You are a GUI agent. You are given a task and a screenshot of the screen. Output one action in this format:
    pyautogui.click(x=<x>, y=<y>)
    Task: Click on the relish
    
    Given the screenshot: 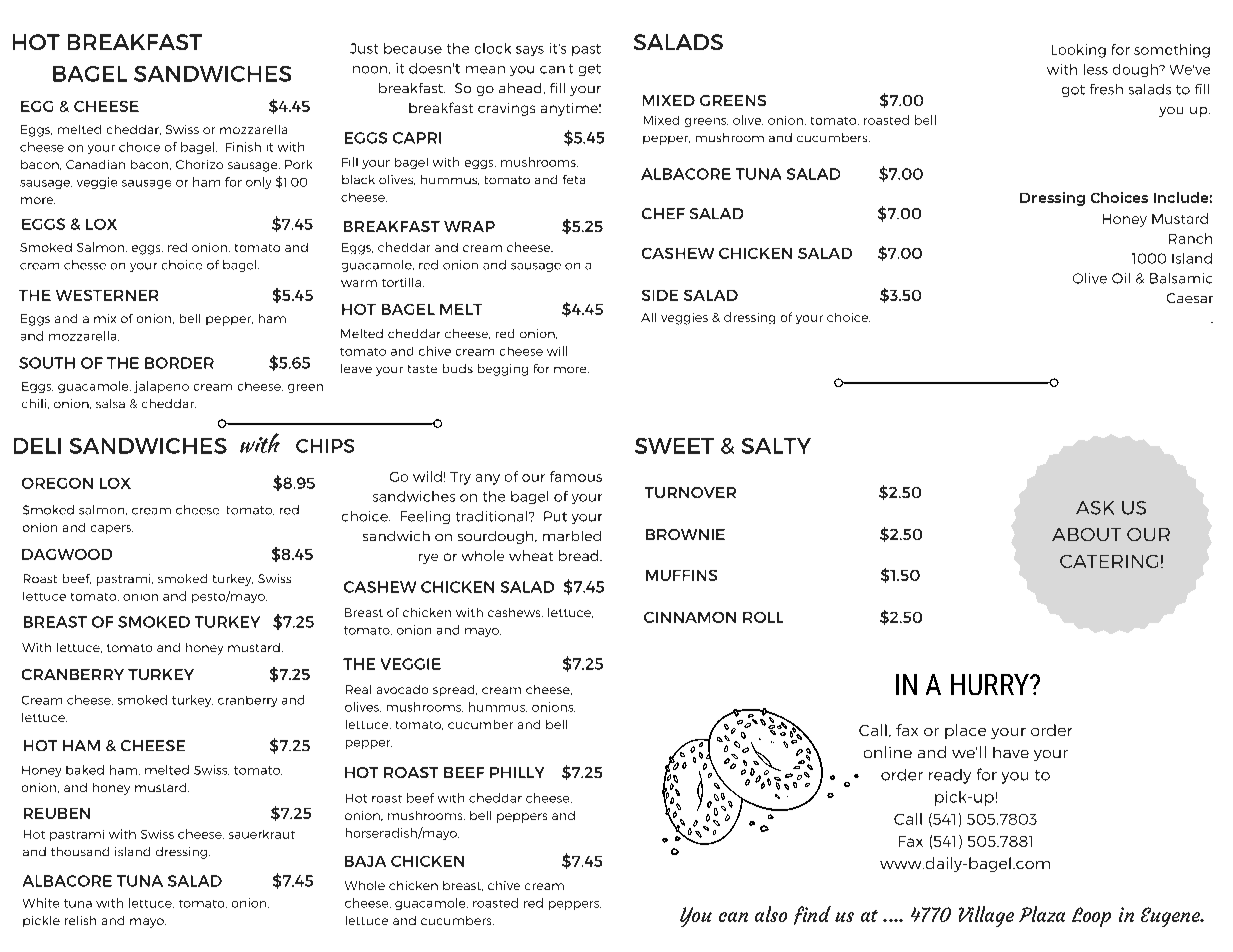 What is the action you would take?
    pyautogui.click(x=80, y=920)
